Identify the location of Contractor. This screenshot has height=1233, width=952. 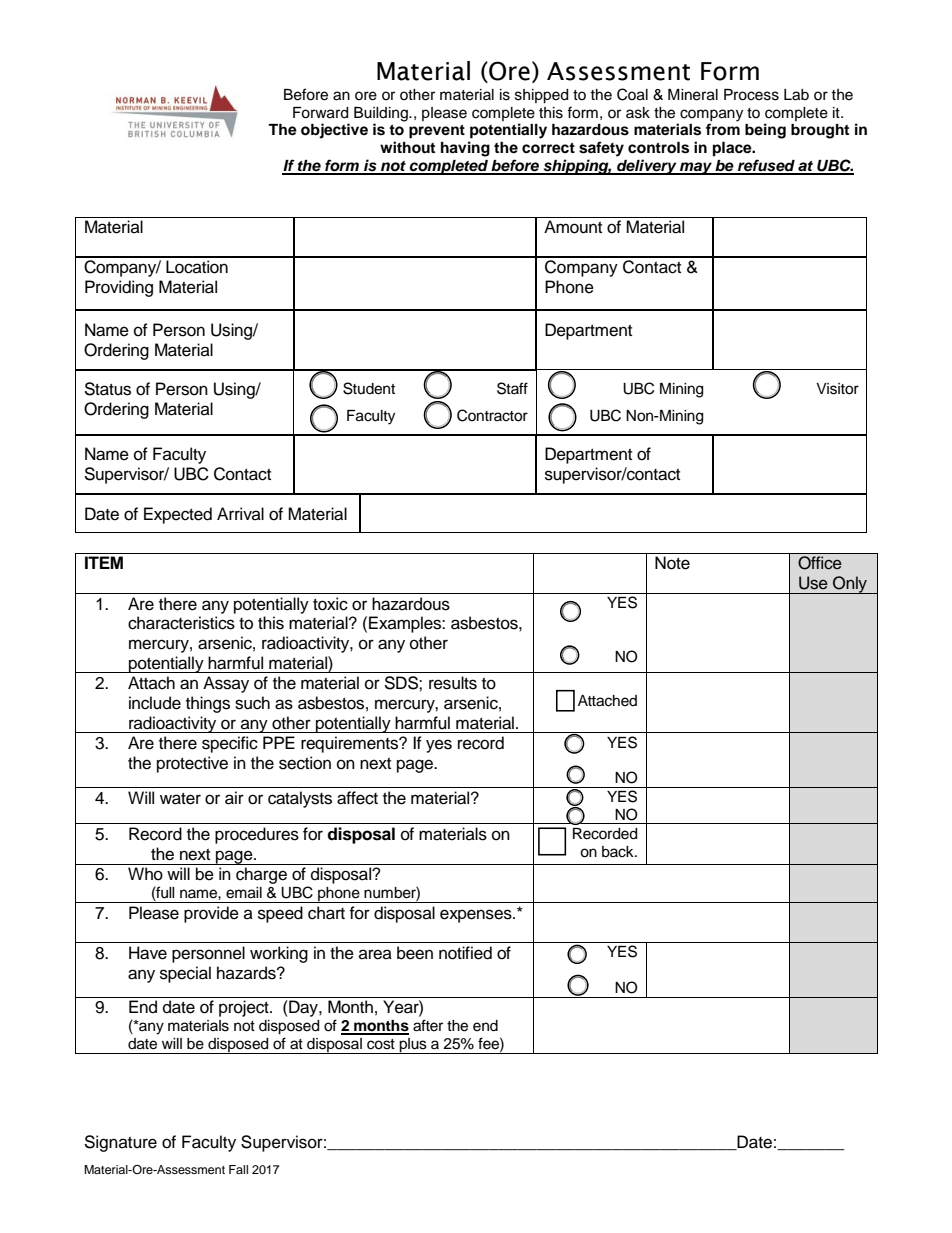
(492, 415).
